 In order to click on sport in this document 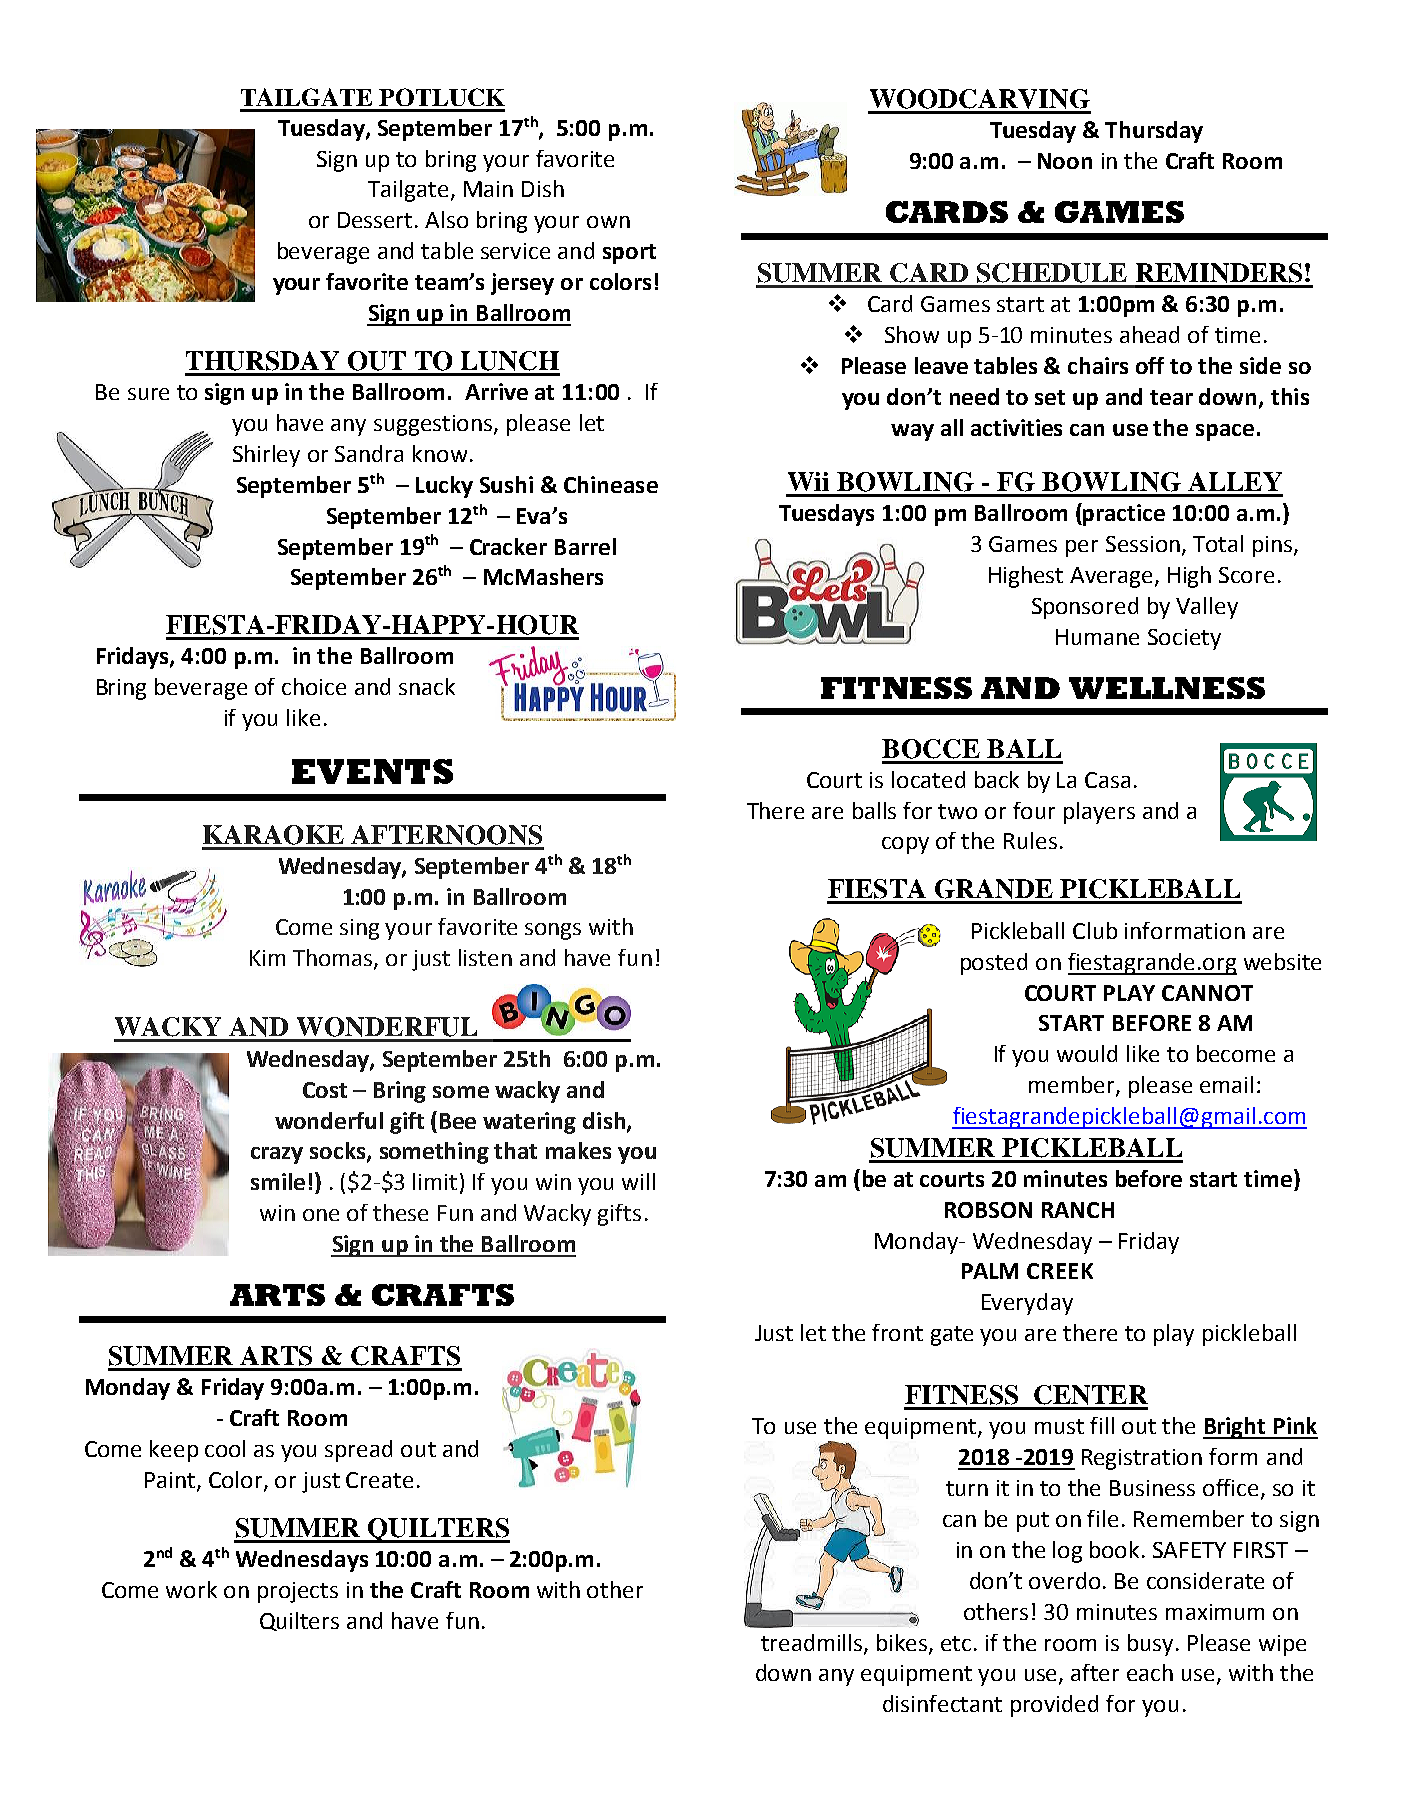, I will do `click(629, 254)`.
